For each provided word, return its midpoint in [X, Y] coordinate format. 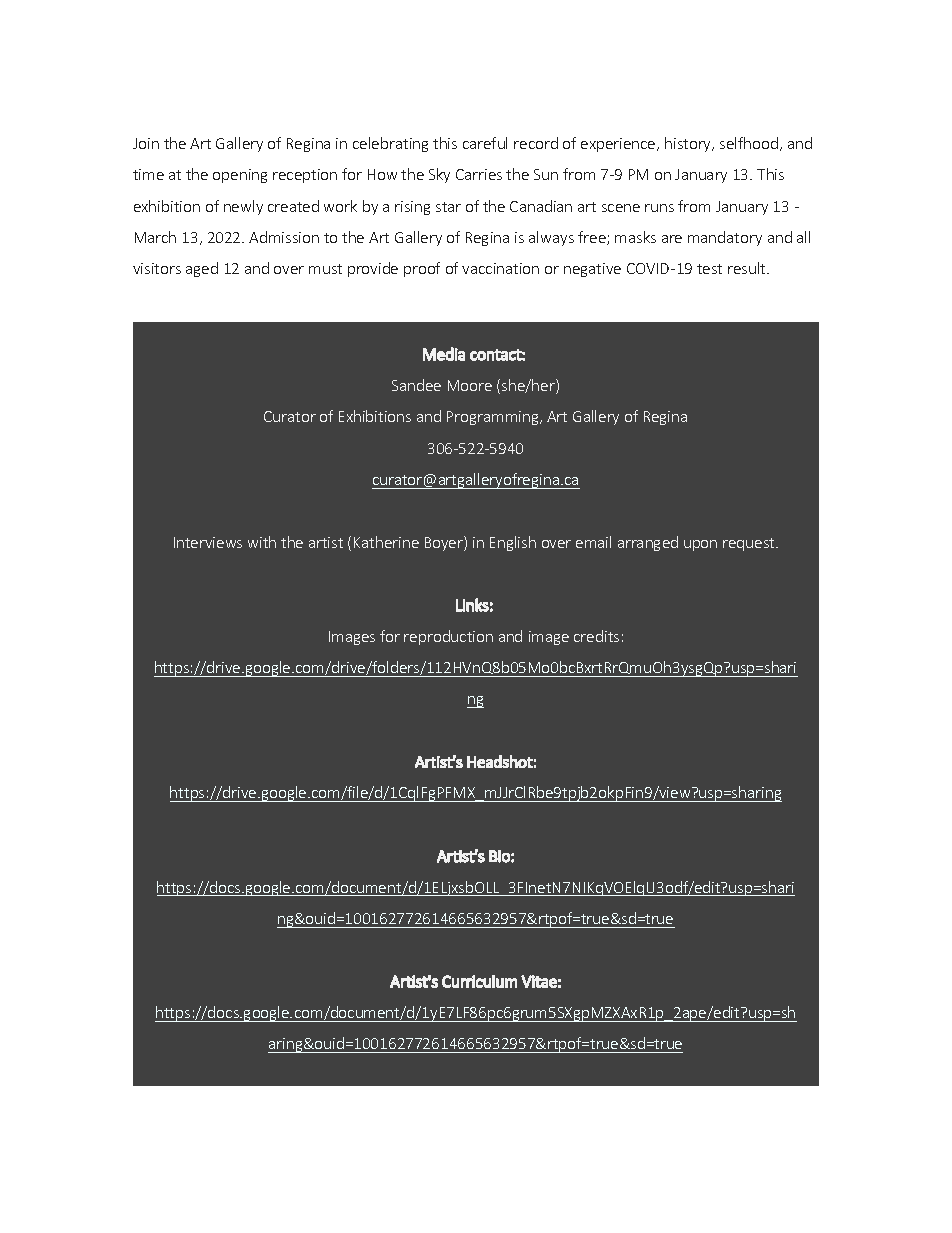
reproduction [448, 637]
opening [240, 176]
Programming [494, 418]
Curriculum [479, 981]
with [262, 542]
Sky [439, 175]
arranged [648, 543]
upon [700, 545]
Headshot [500, 761]
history [689, 144]
